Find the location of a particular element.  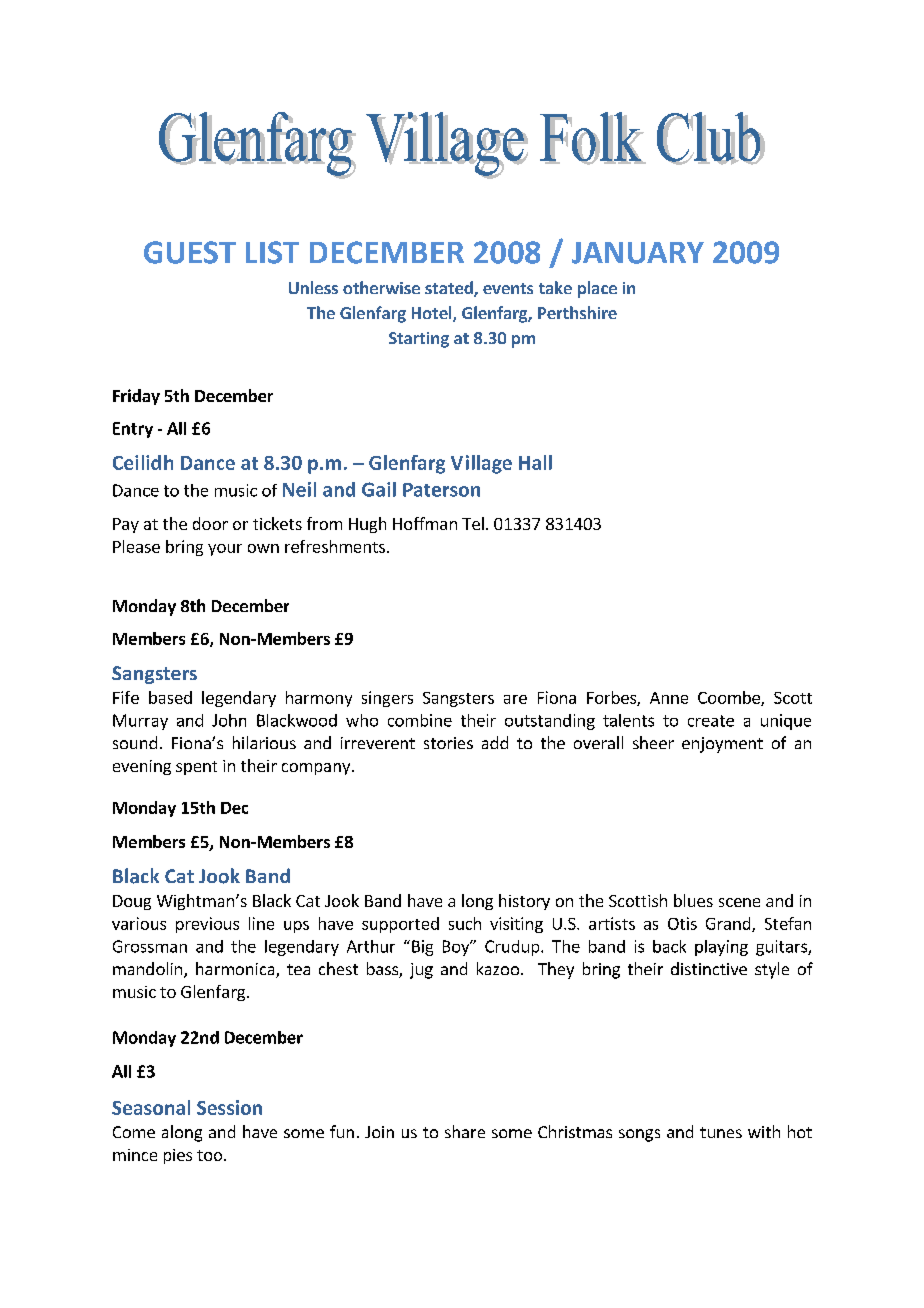

too is located at coordinates (211, 1155).
